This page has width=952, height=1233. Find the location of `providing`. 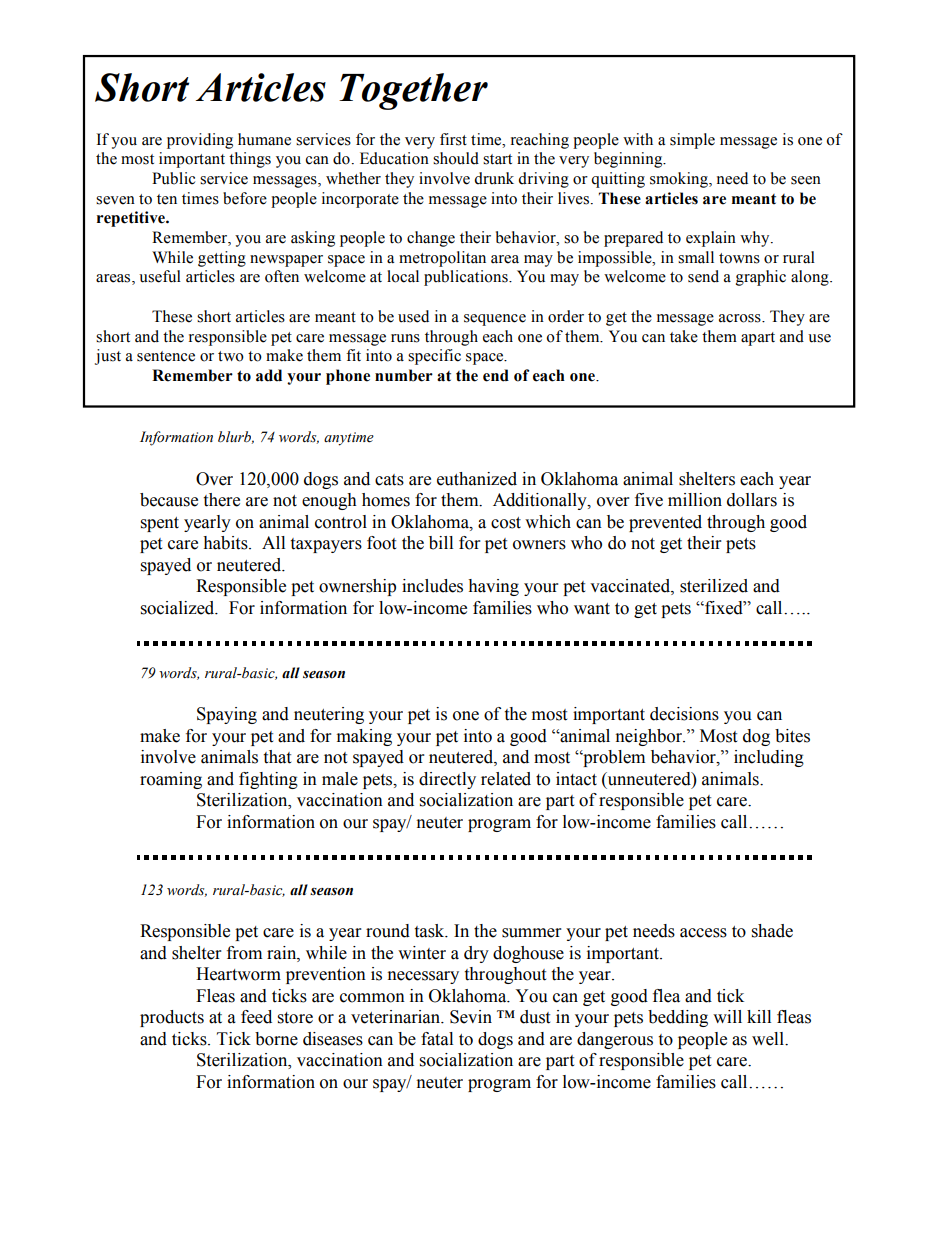

providing is located at coordinates (200, 141).
